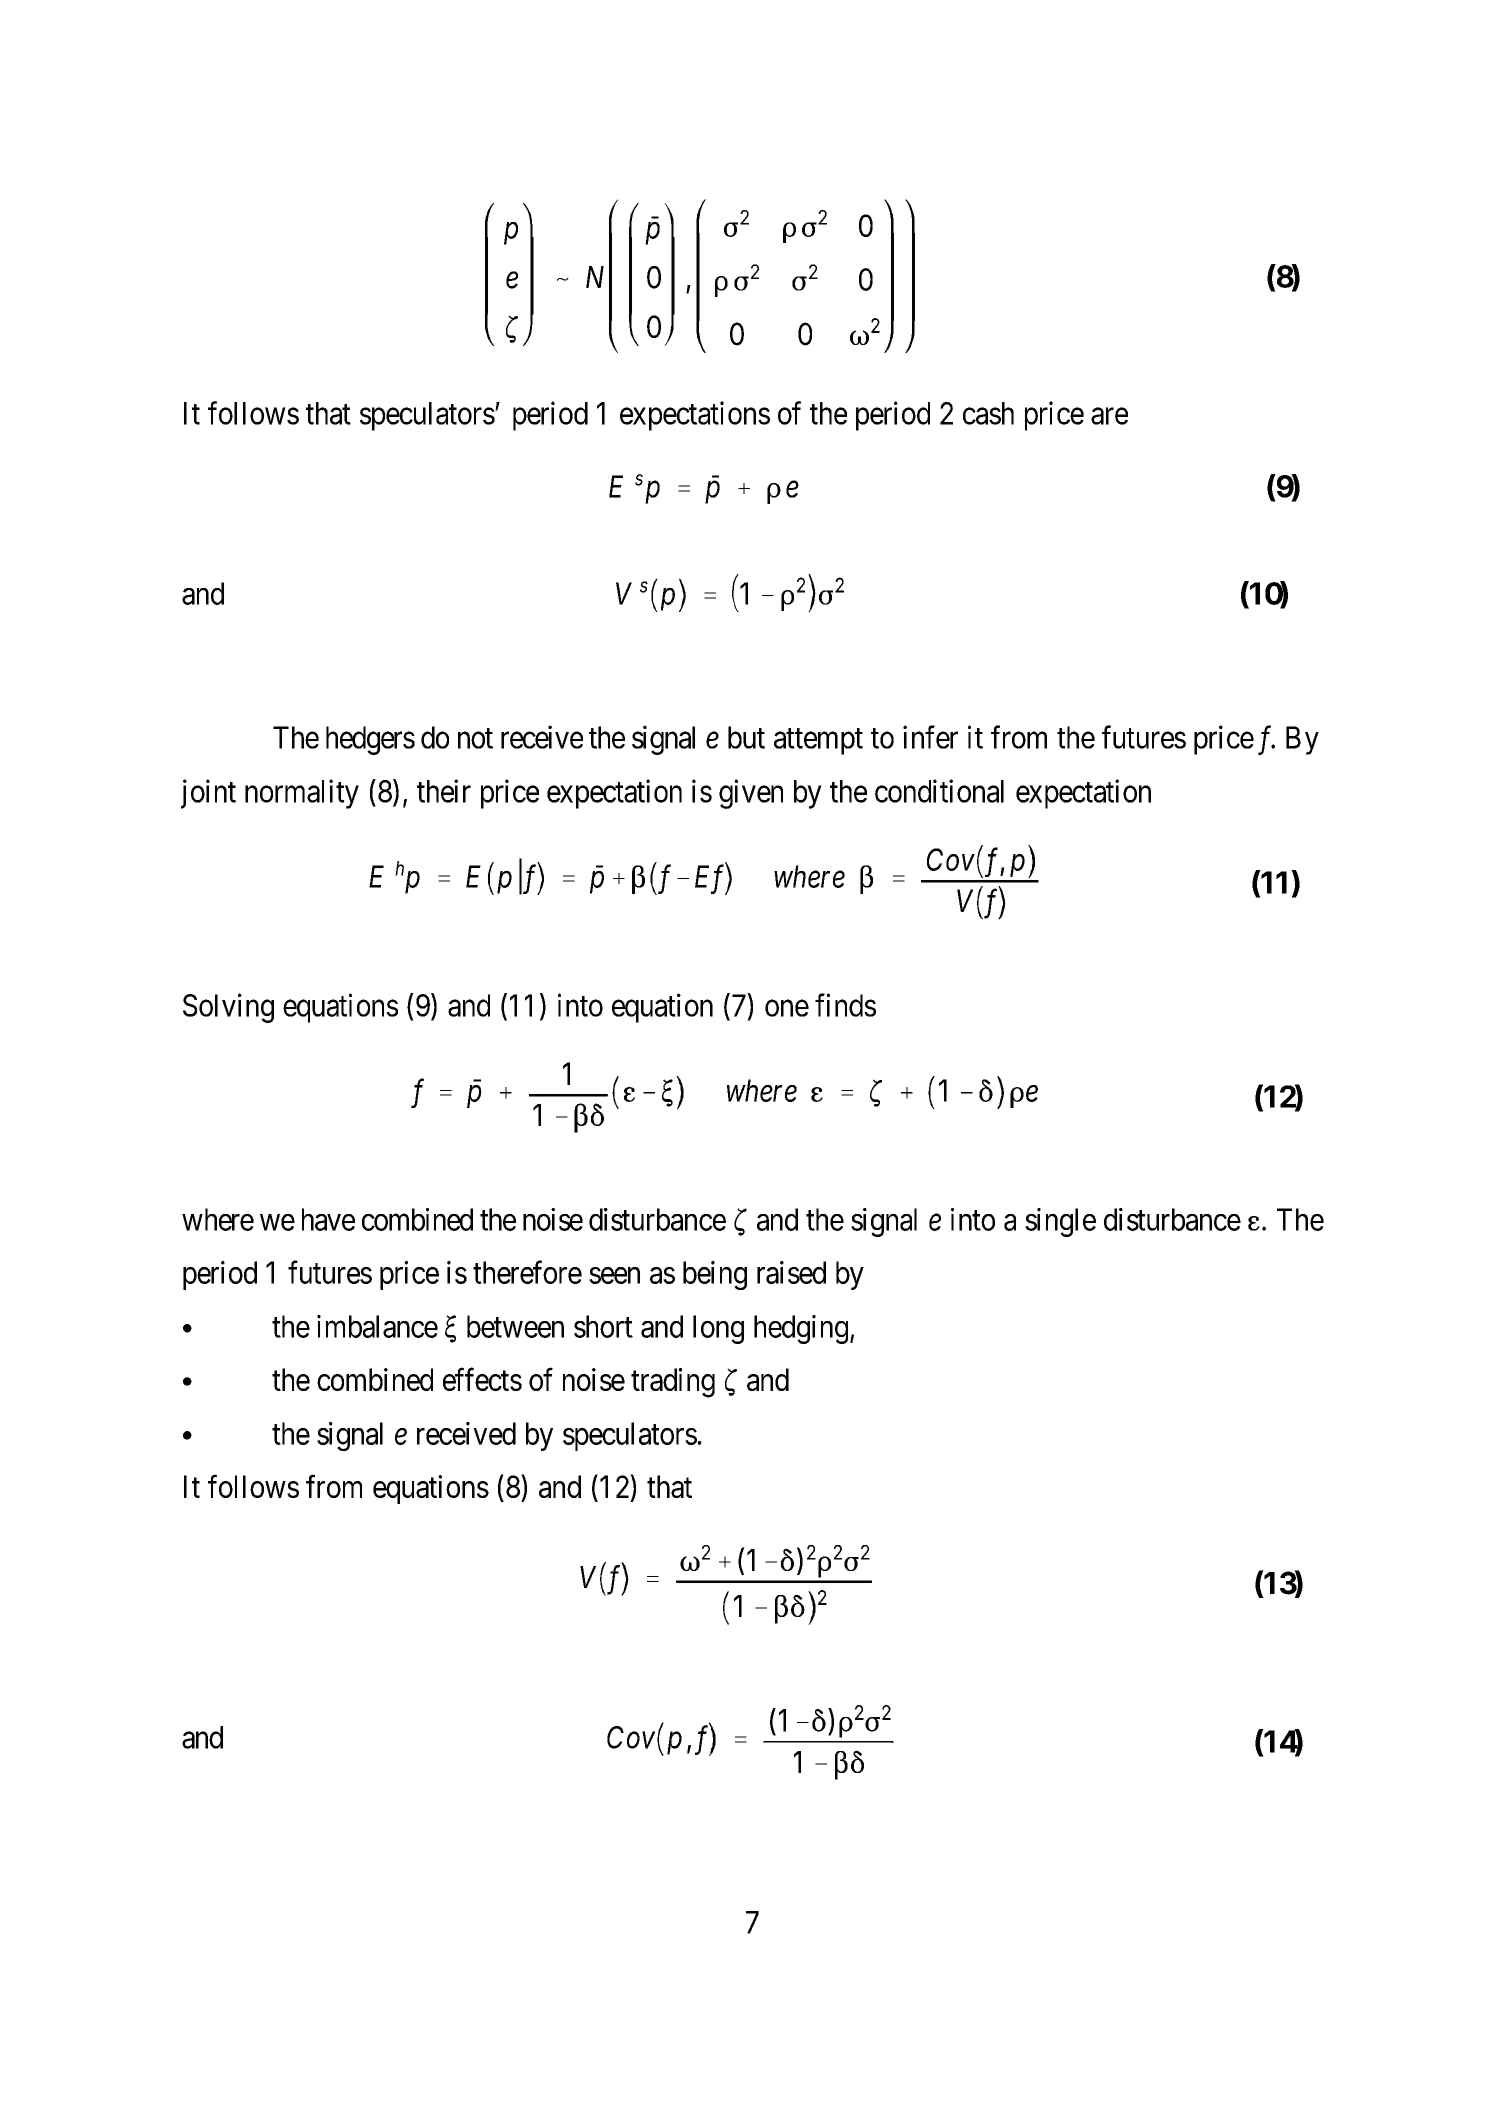 Image resolution: width=1500 pixels, height=2122 pixels. What do you see at coordinates (988, 413) in the screenshot?
I see `cash` at bounding box center [988, 413].
